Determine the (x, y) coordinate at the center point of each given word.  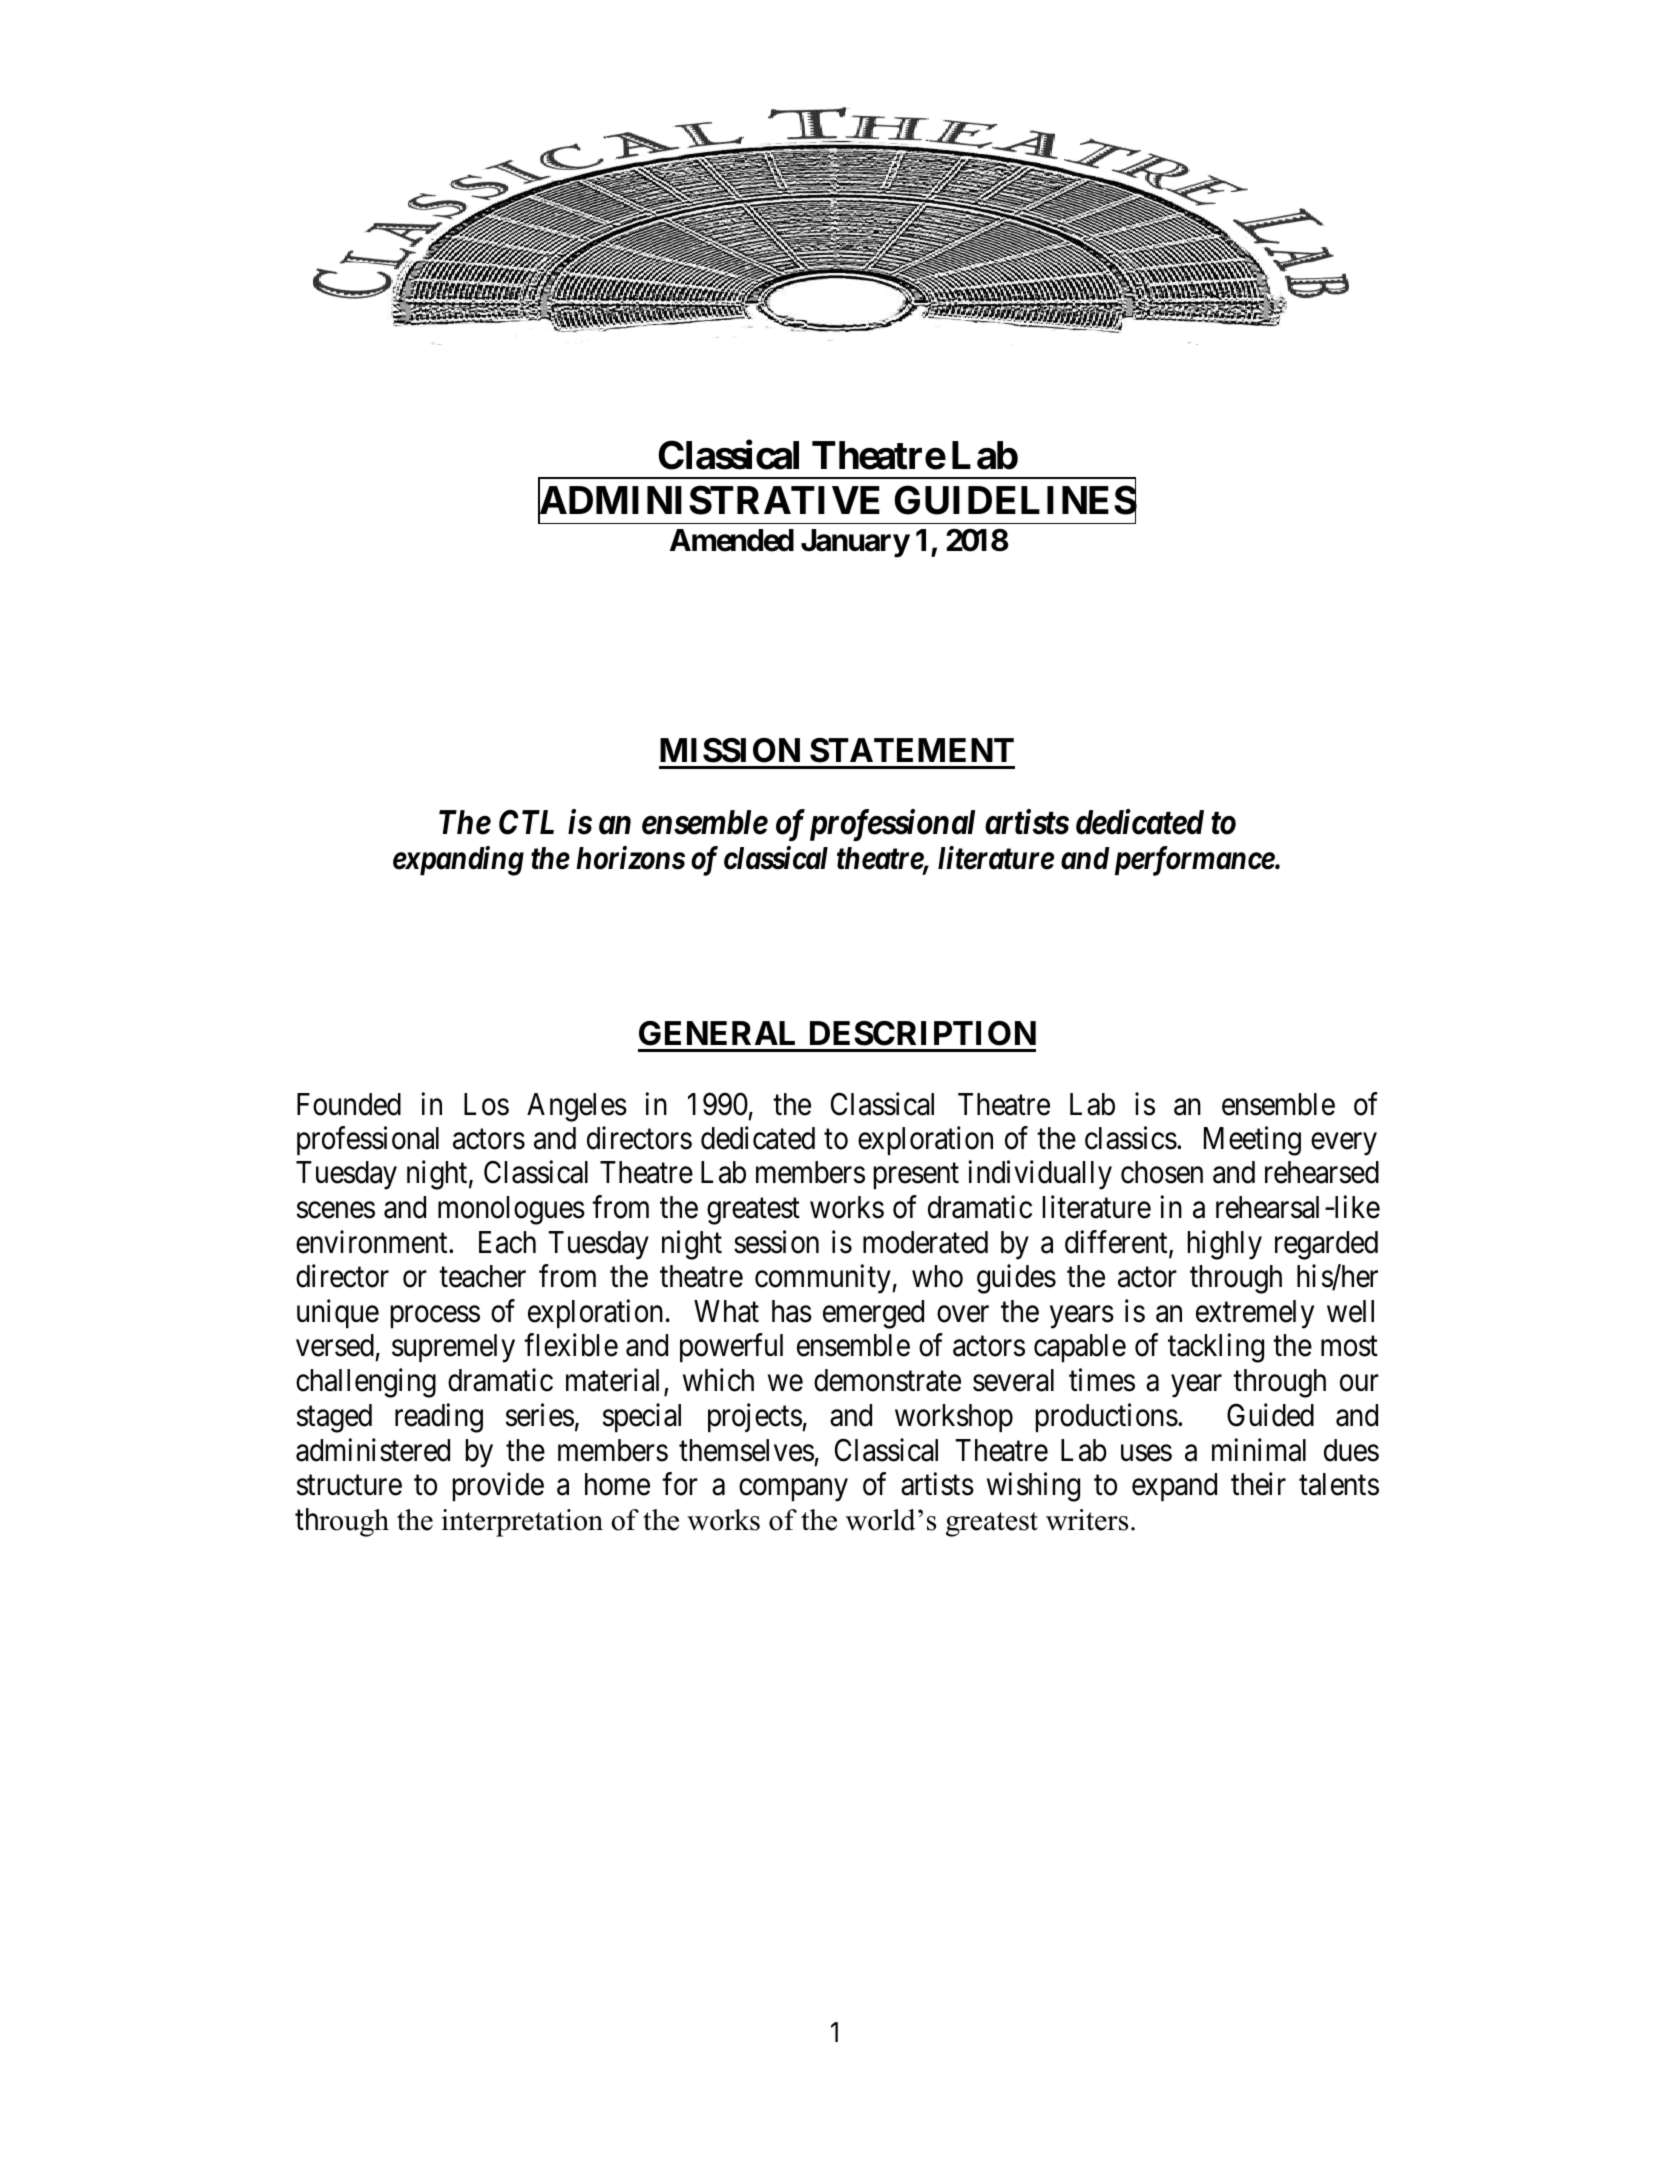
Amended (732, 540)
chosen (1162, 1172)
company (793, 1490)
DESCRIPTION (923, 1033)
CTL (526, 822)
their (1258, 1484)
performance (1195, 861)
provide (498, 1486)
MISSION (730, 750)
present (916, 1176)
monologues (511, 1210)
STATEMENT (912, 750)
